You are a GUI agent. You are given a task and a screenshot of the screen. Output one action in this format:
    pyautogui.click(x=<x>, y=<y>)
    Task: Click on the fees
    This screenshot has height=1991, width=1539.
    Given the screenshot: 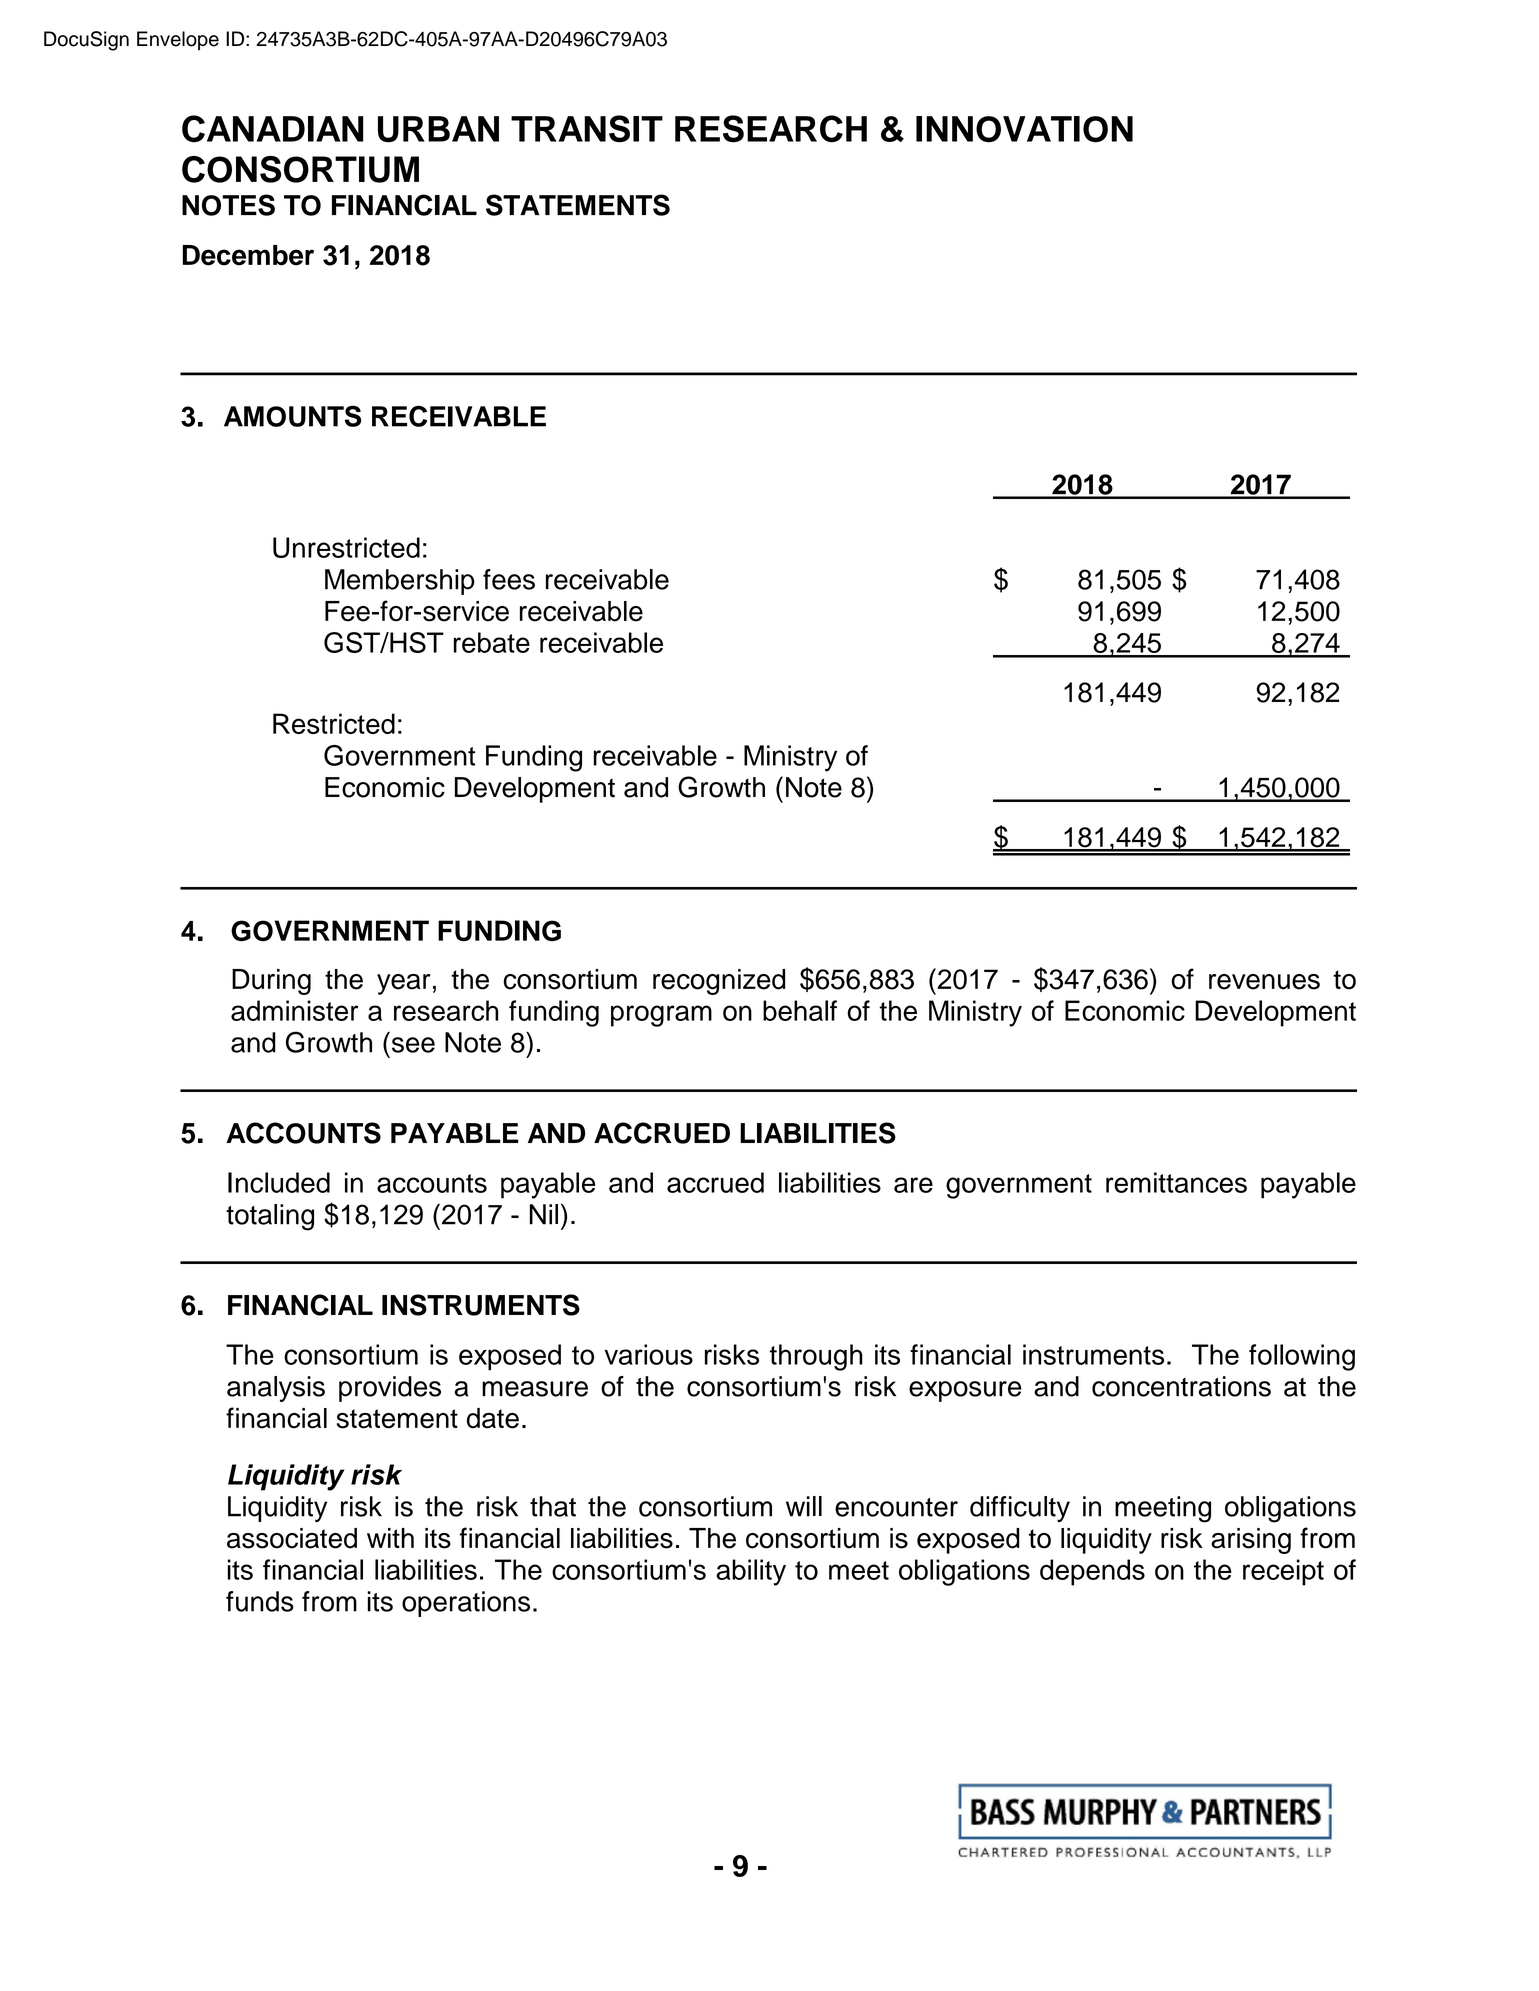 What is the action you would take?
    pyautogui.click(x=509, y=579)
